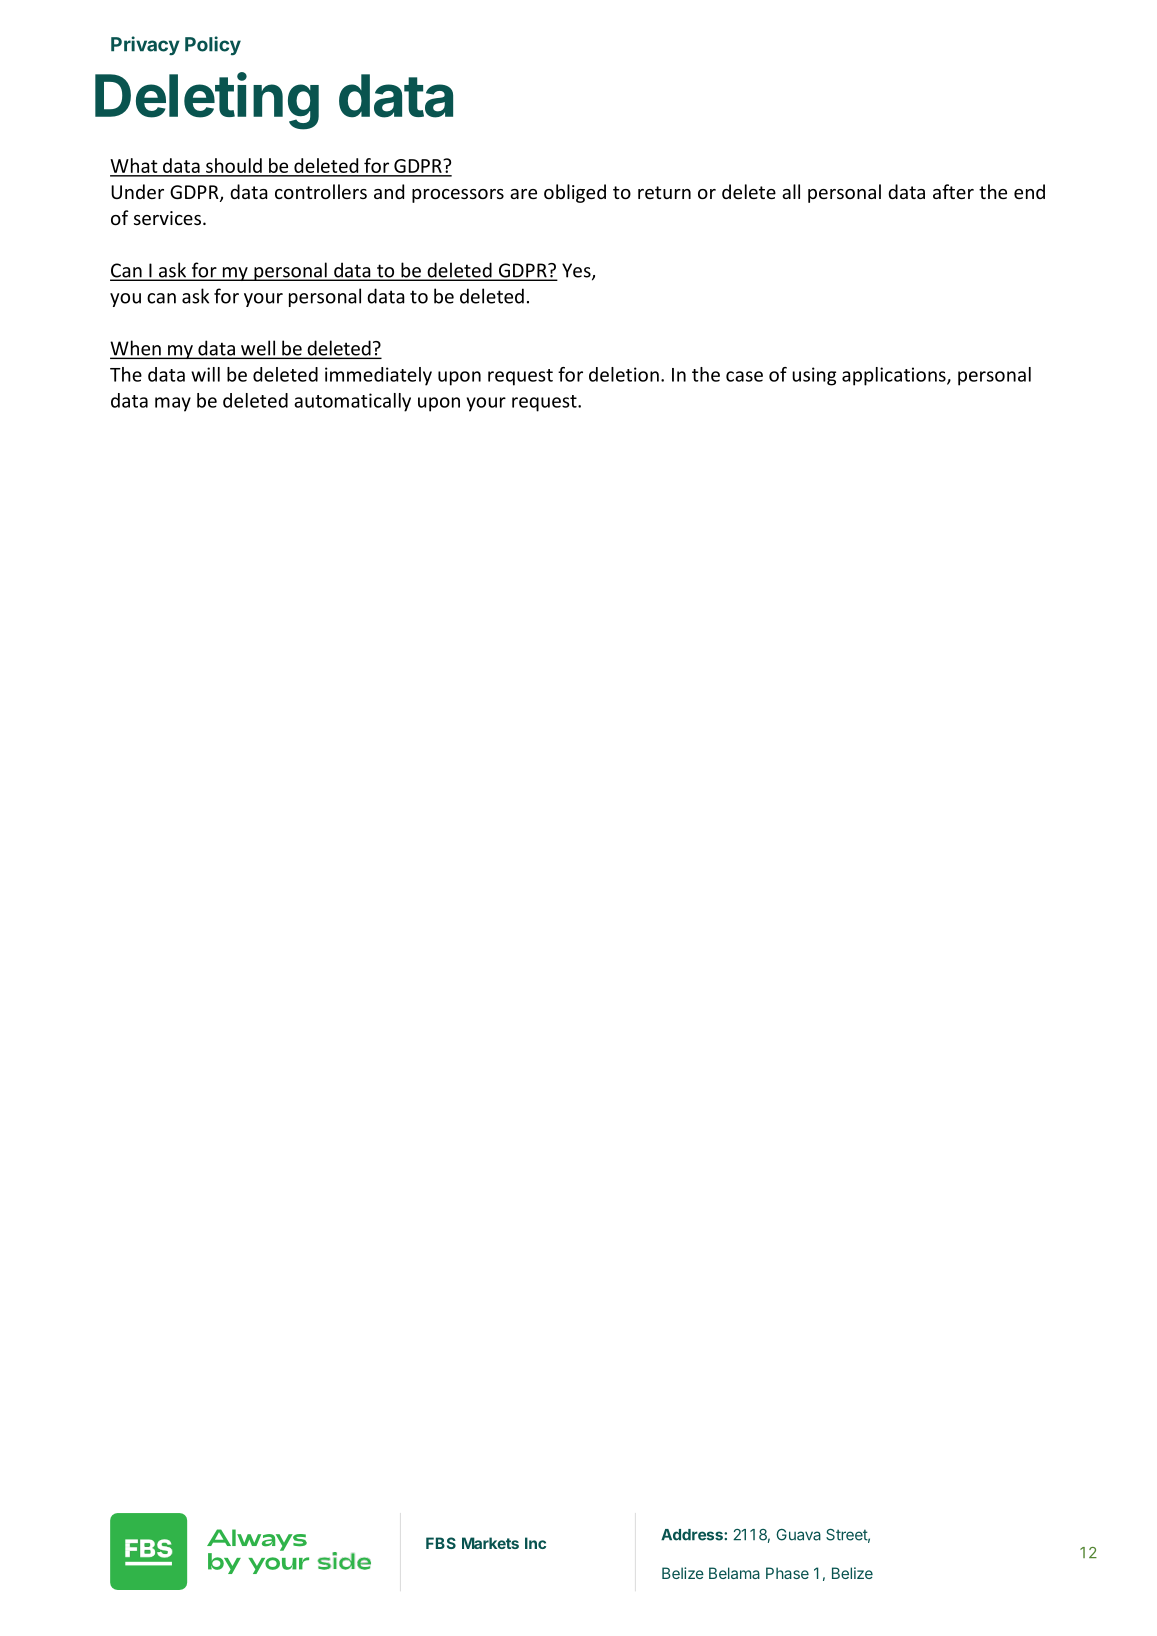 This page has width=1157, height=1636. I want to click on well, so click(258, 349).
